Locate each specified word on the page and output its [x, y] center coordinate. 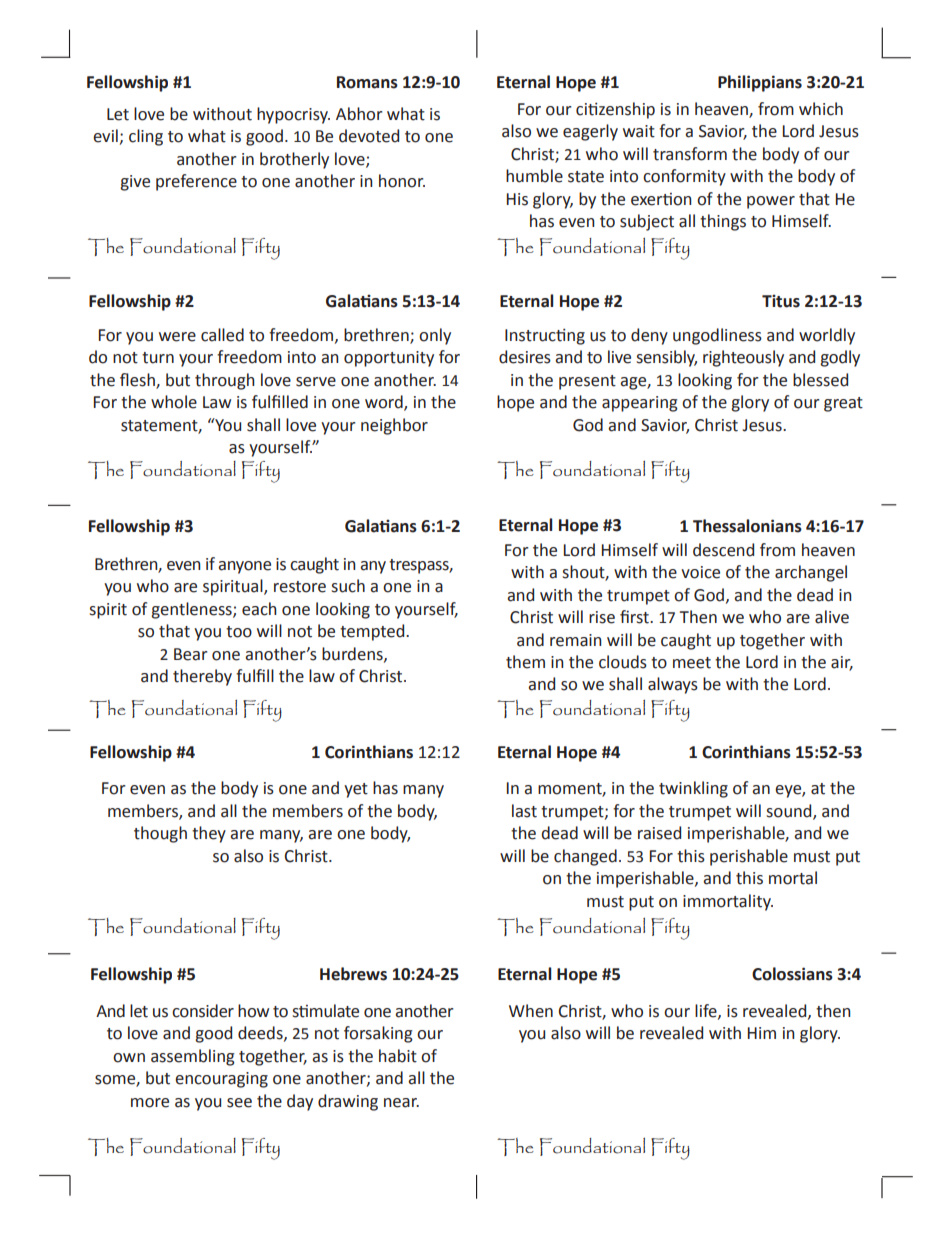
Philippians [760, 83]
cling [146, 137]
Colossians [792, 974]
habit [398, 1056]
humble [534, 176]
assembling [193, 1057]
